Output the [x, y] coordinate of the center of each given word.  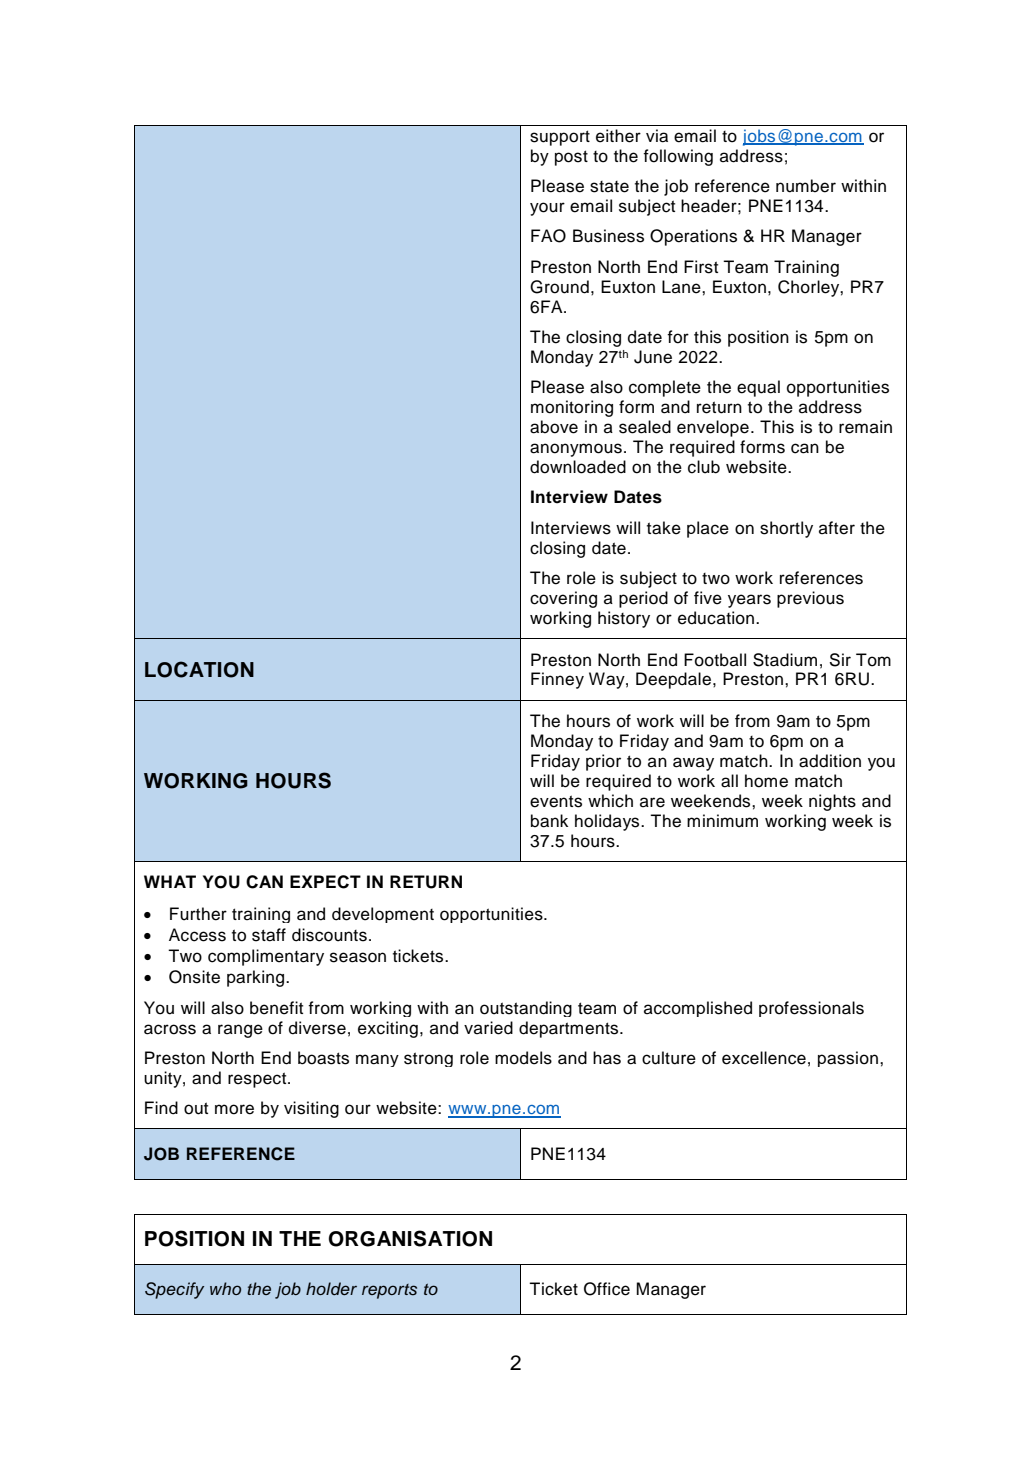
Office [607, 1289]
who [225, 1288]
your [547, 209]
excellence [764, 1058]
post [571, 158]
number [806, 186]
